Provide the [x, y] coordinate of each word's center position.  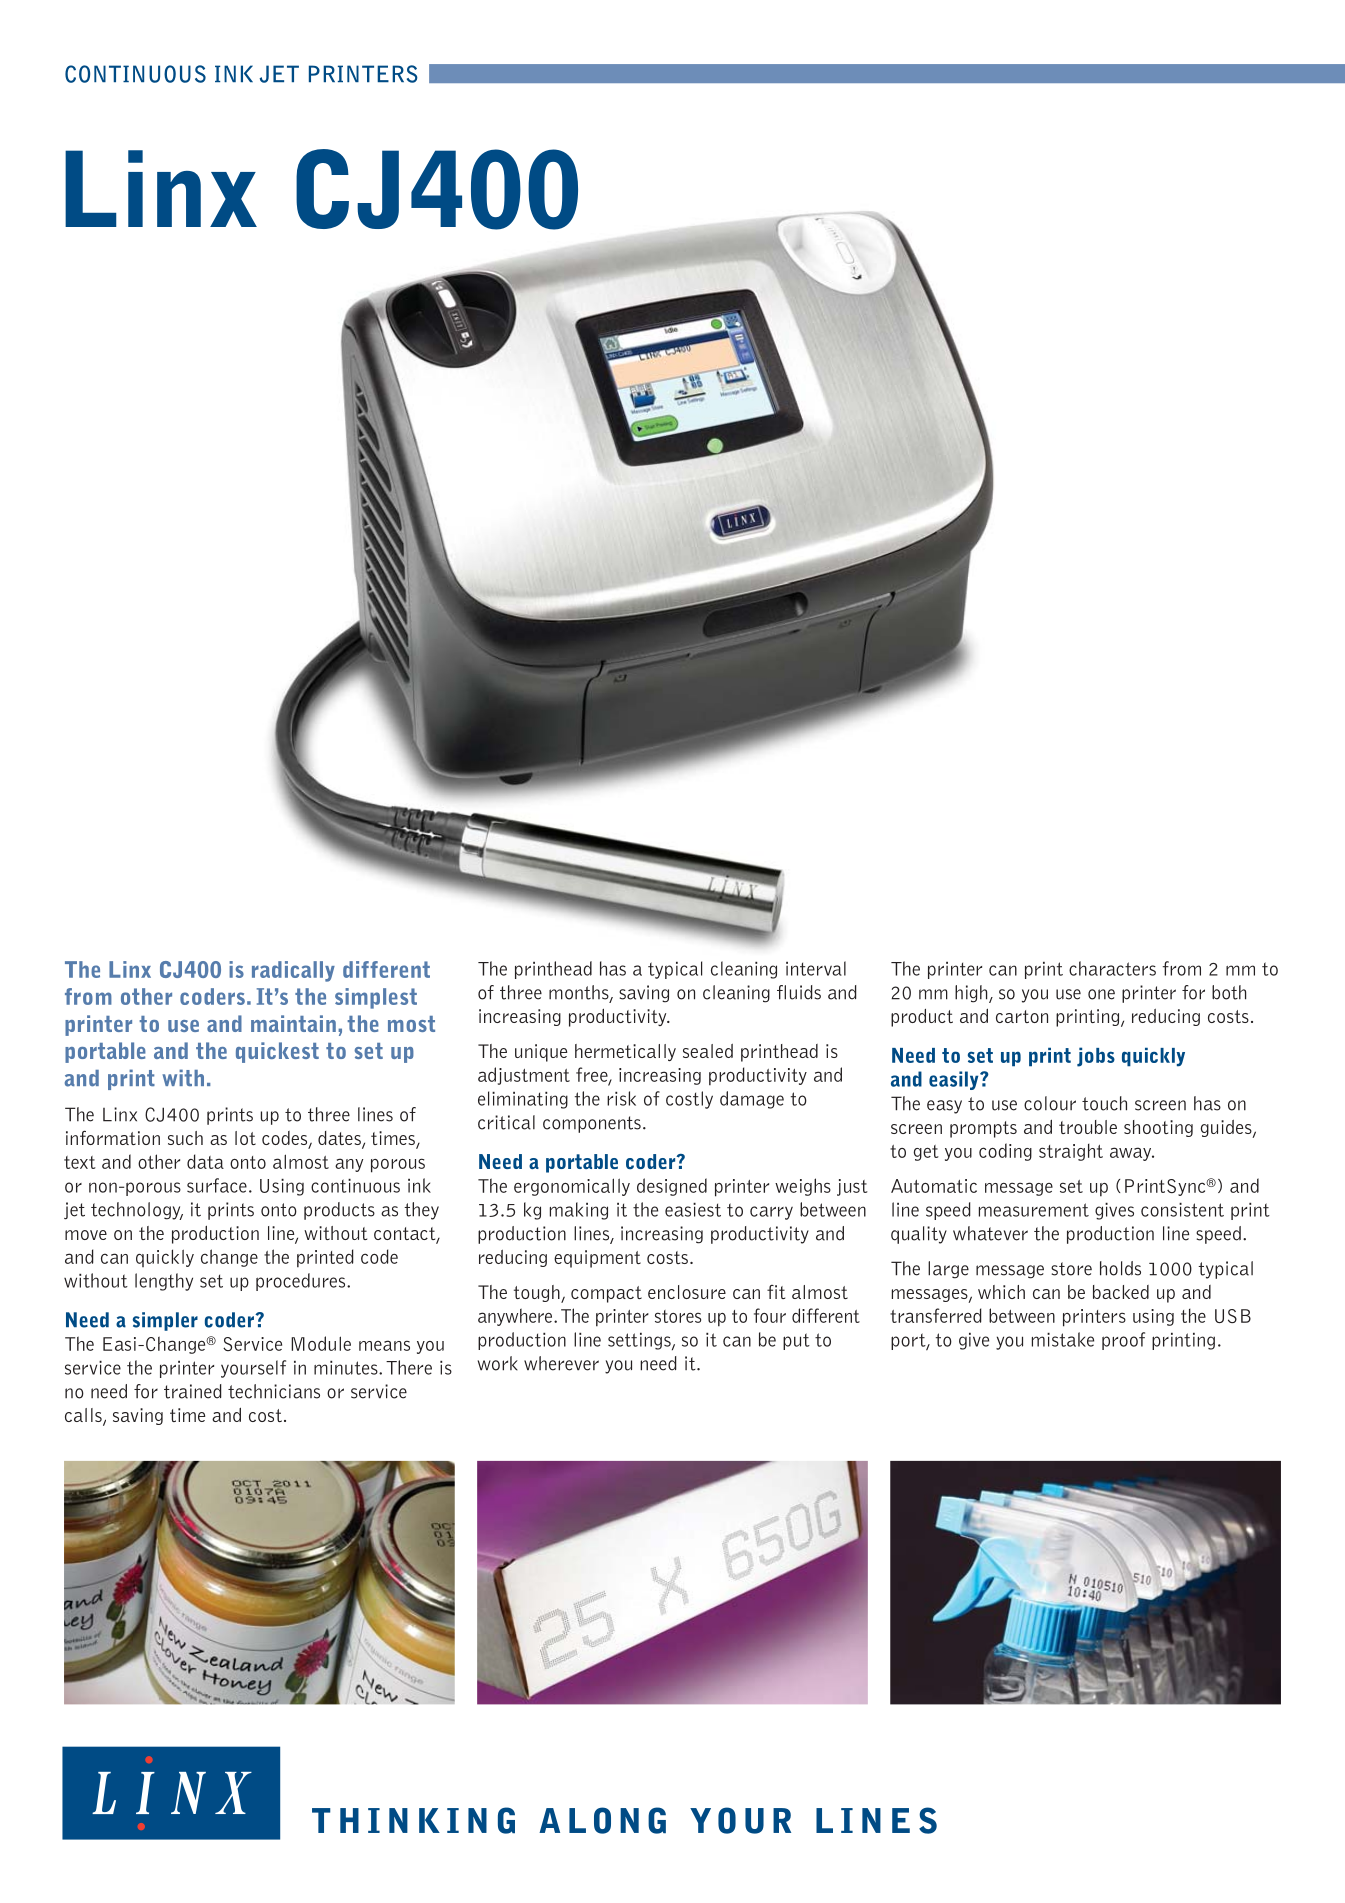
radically [293, 971]
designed [672, 1187]
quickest [277, 1052]
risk [621, 1098]
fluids [799, 992]
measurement [1034, 1210]
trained [192, 1391]
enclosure [687, 1292]
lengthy [164, 1282]
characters [1112, 968]
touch [1104, 1103]
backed [1121, 1292]
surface [217, 1185]
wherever [561, 1363]
